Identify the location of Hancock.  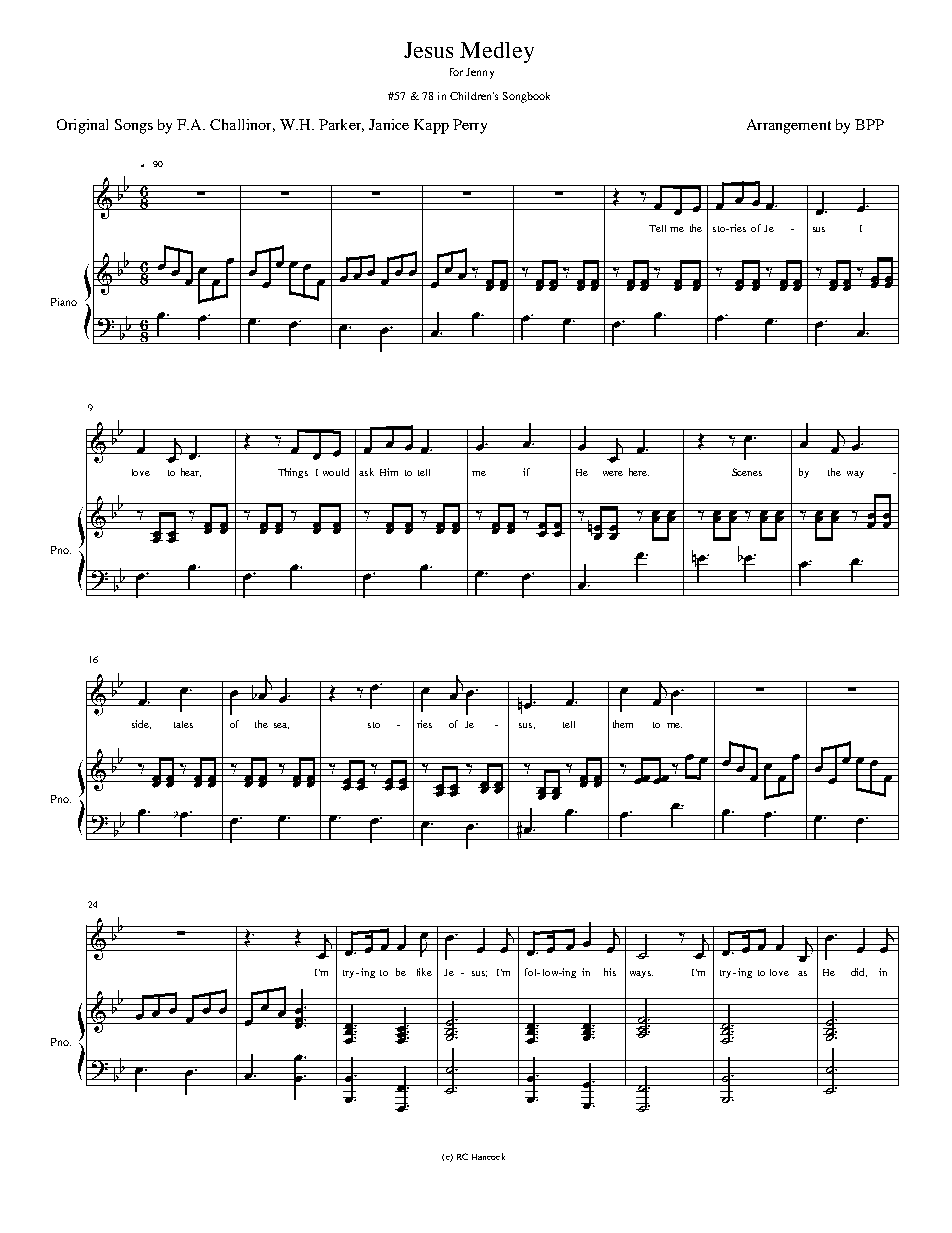
(488, 1156).
